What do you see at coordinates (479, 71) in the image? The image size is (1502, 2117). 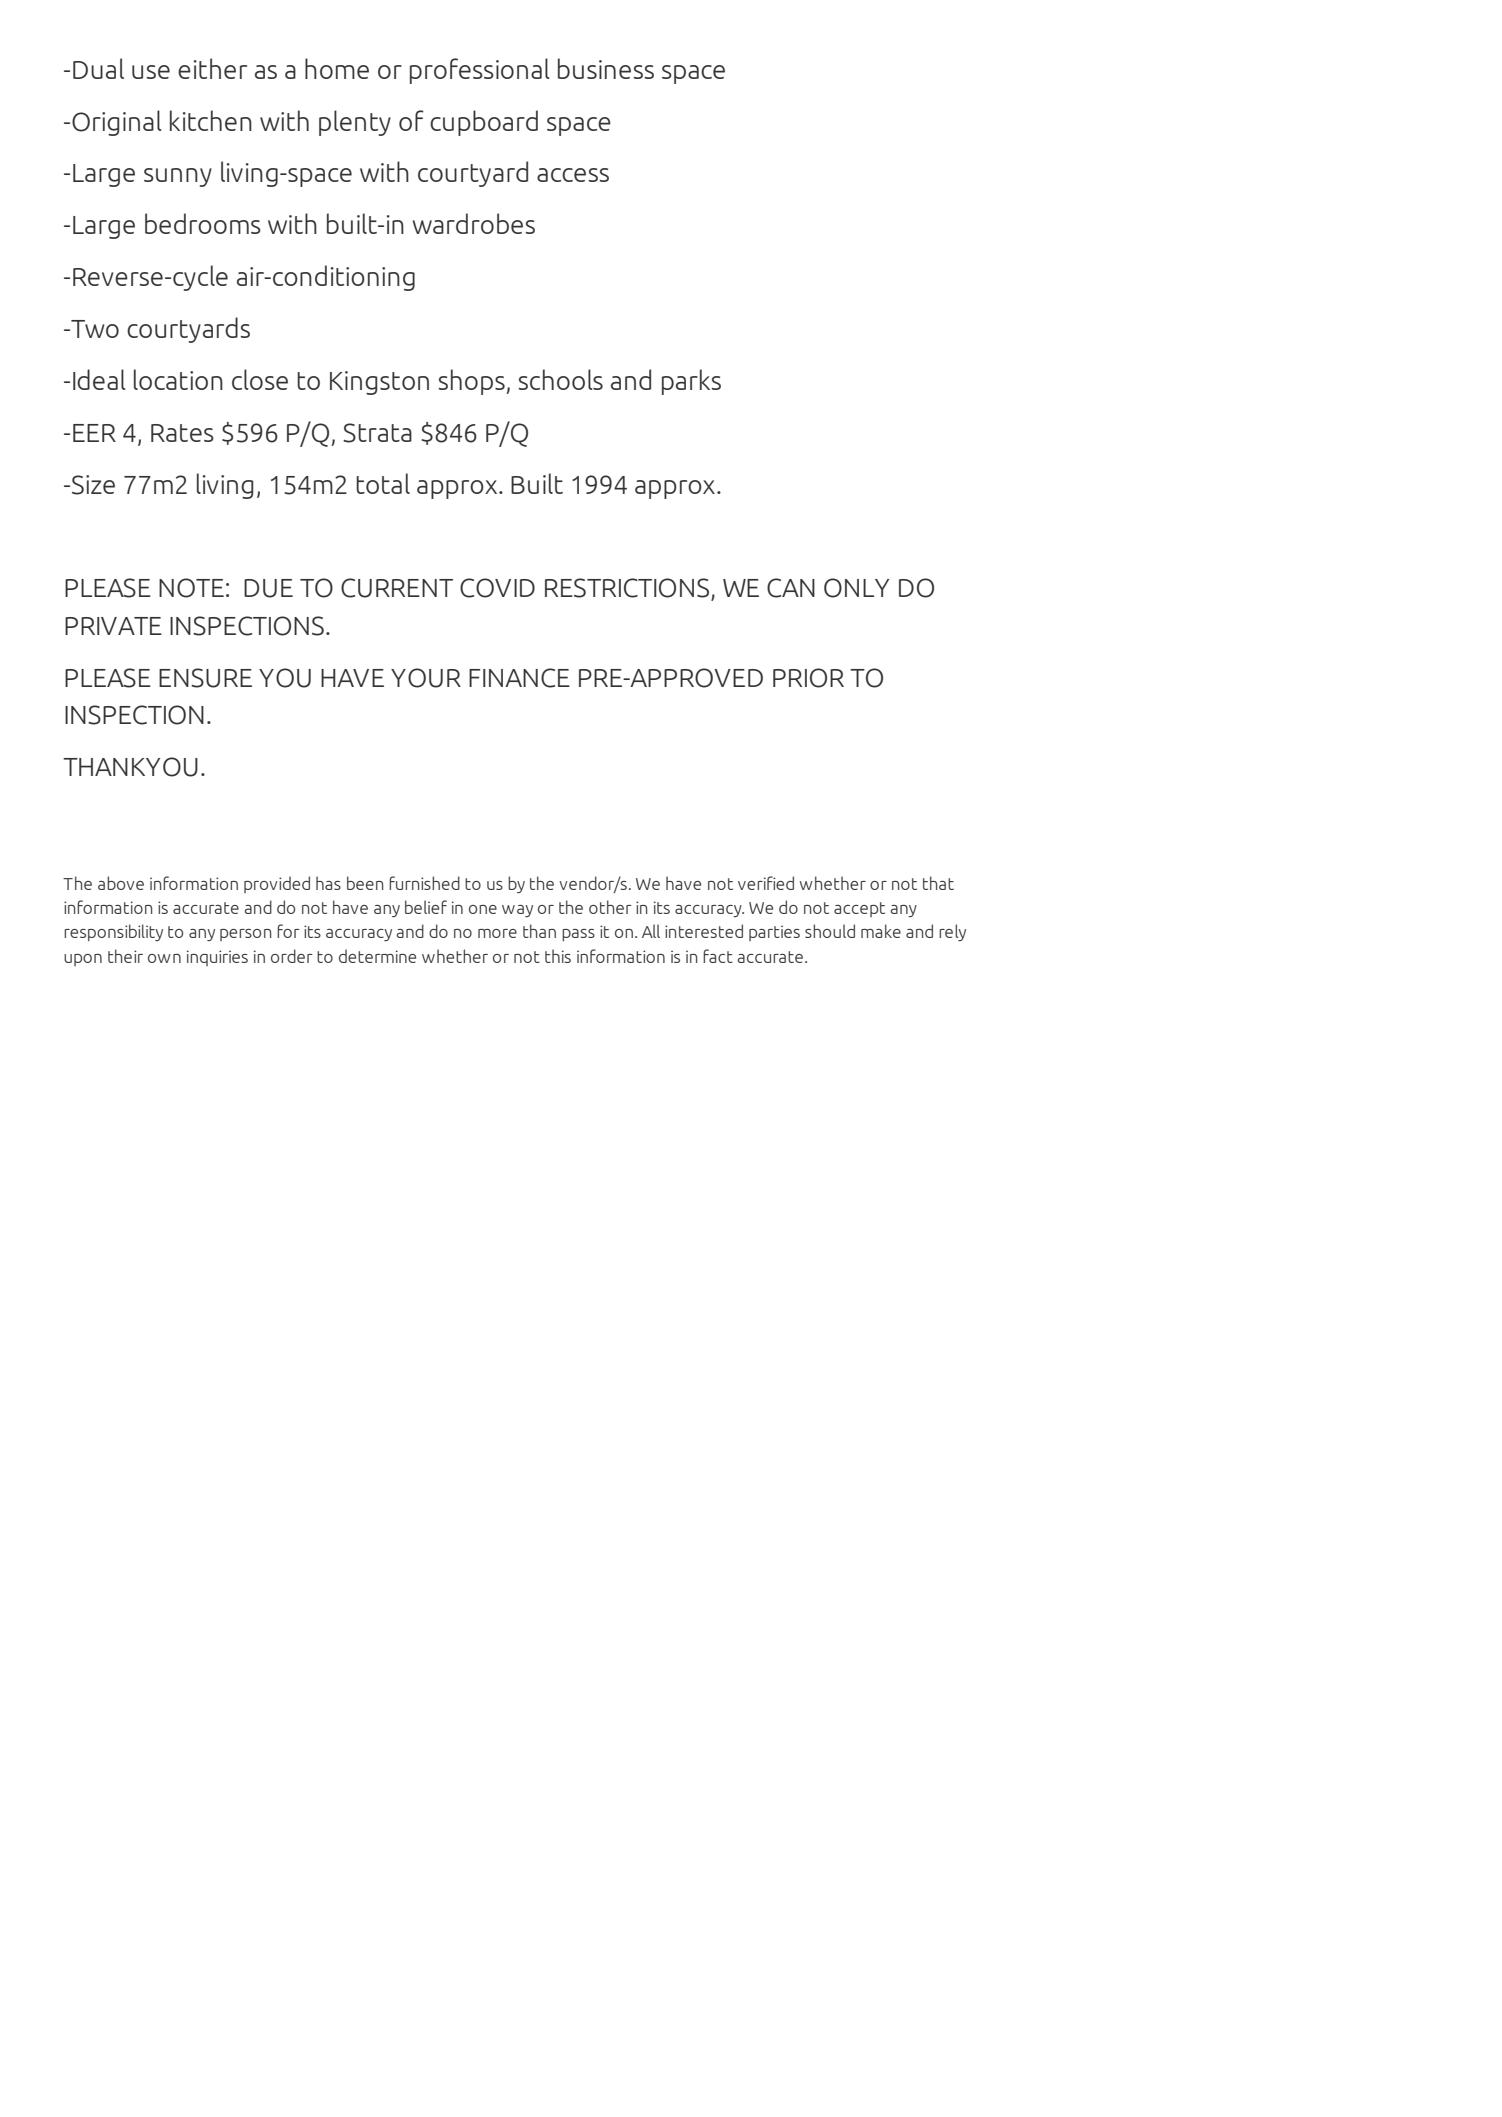 I see `professional` at bounding box center [479, 71].
